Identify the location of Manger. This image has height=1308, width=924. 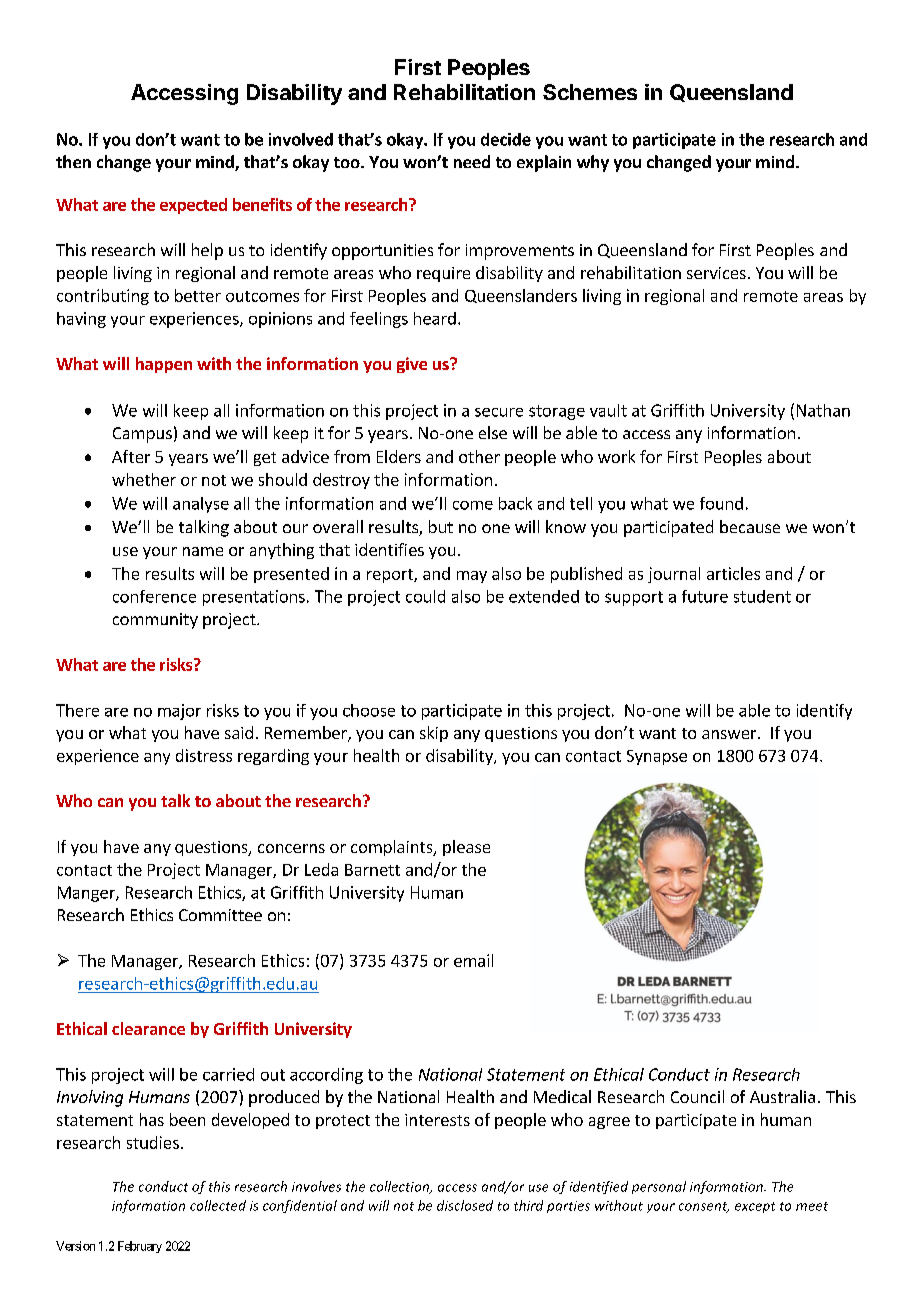
(87, 894).
